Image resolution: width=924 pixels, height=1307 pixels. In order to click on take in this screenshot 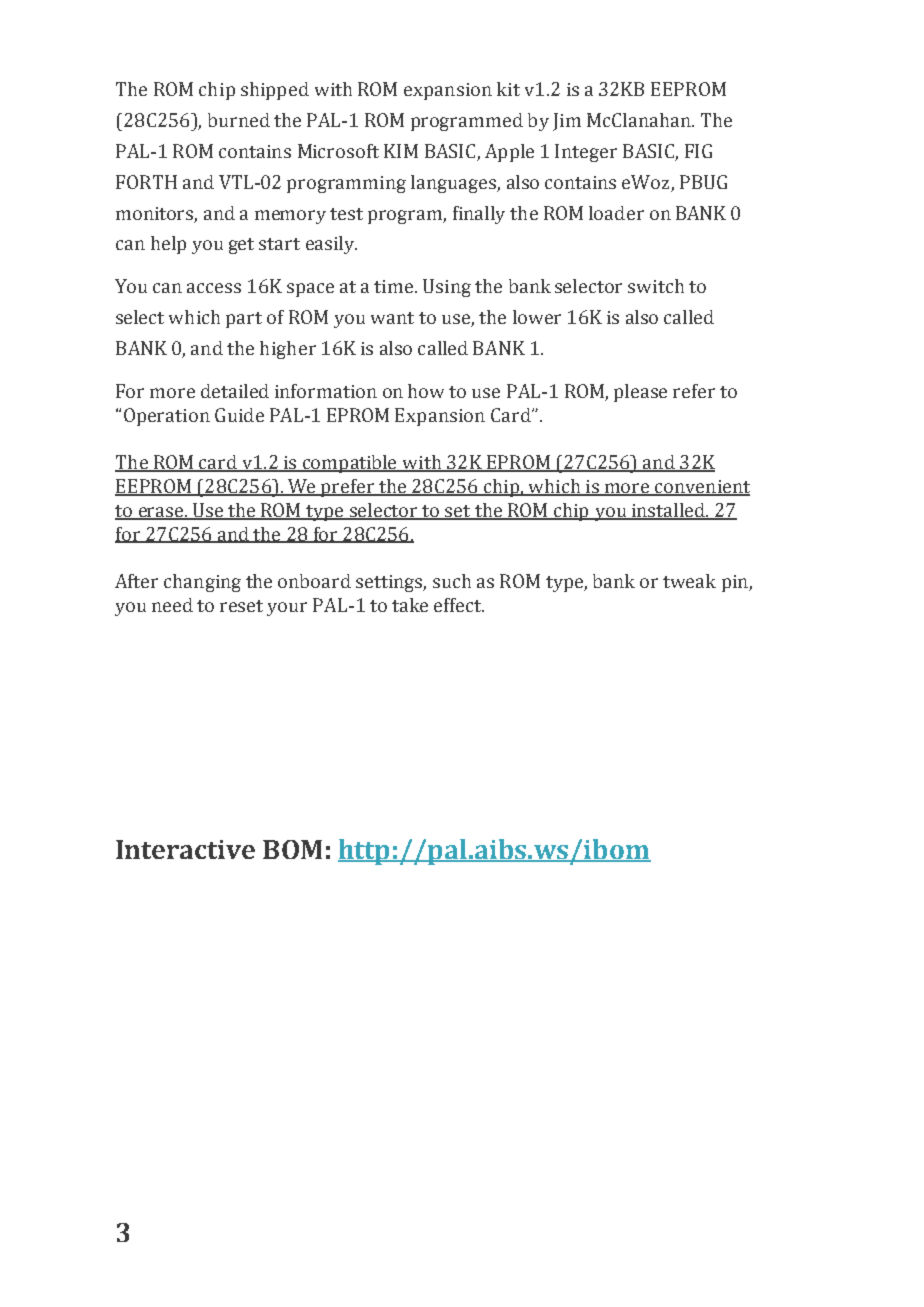, I will do `click(410, 605)`.
